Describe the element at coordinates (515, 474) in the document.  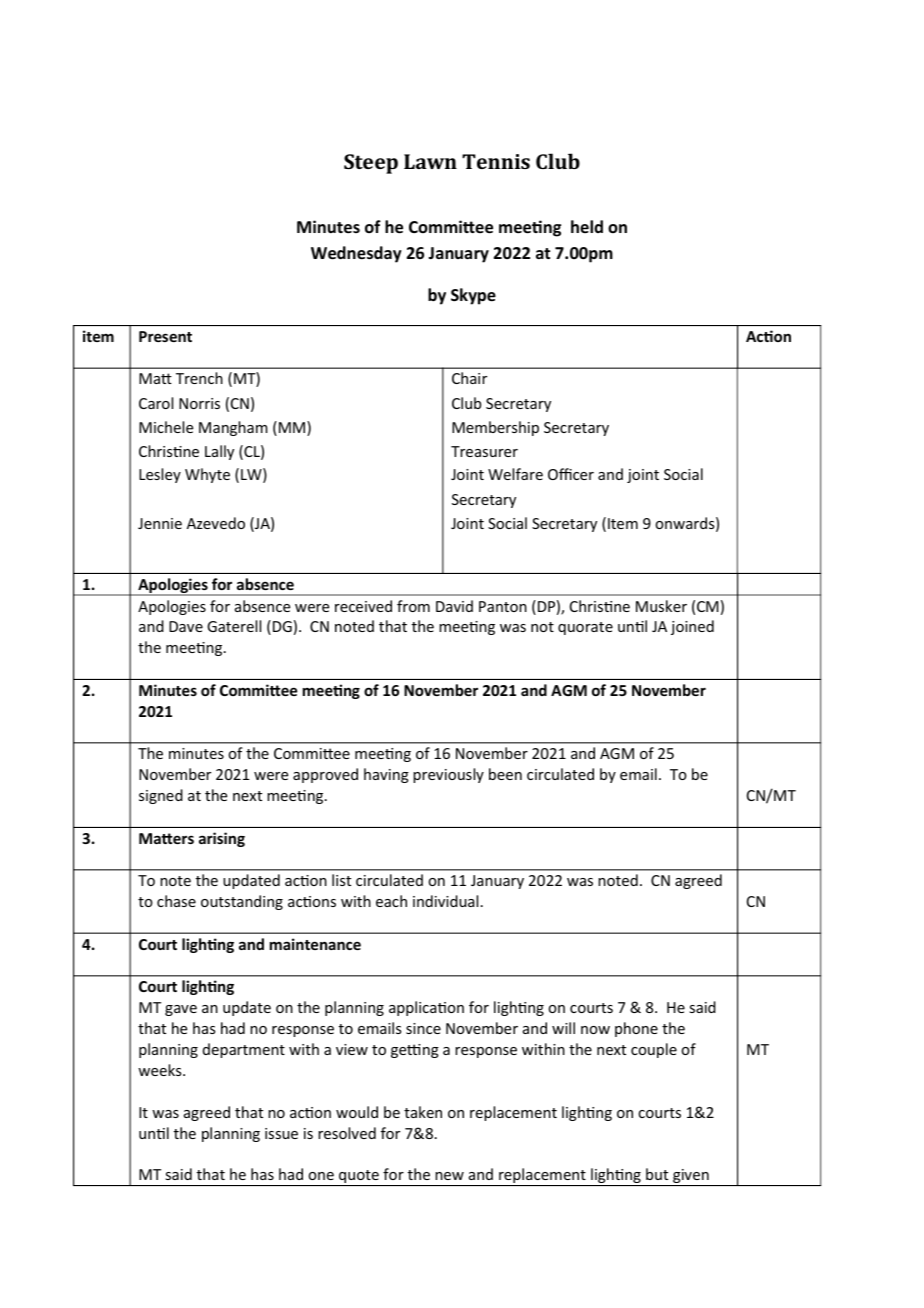
I see `Welfare` at that location.
